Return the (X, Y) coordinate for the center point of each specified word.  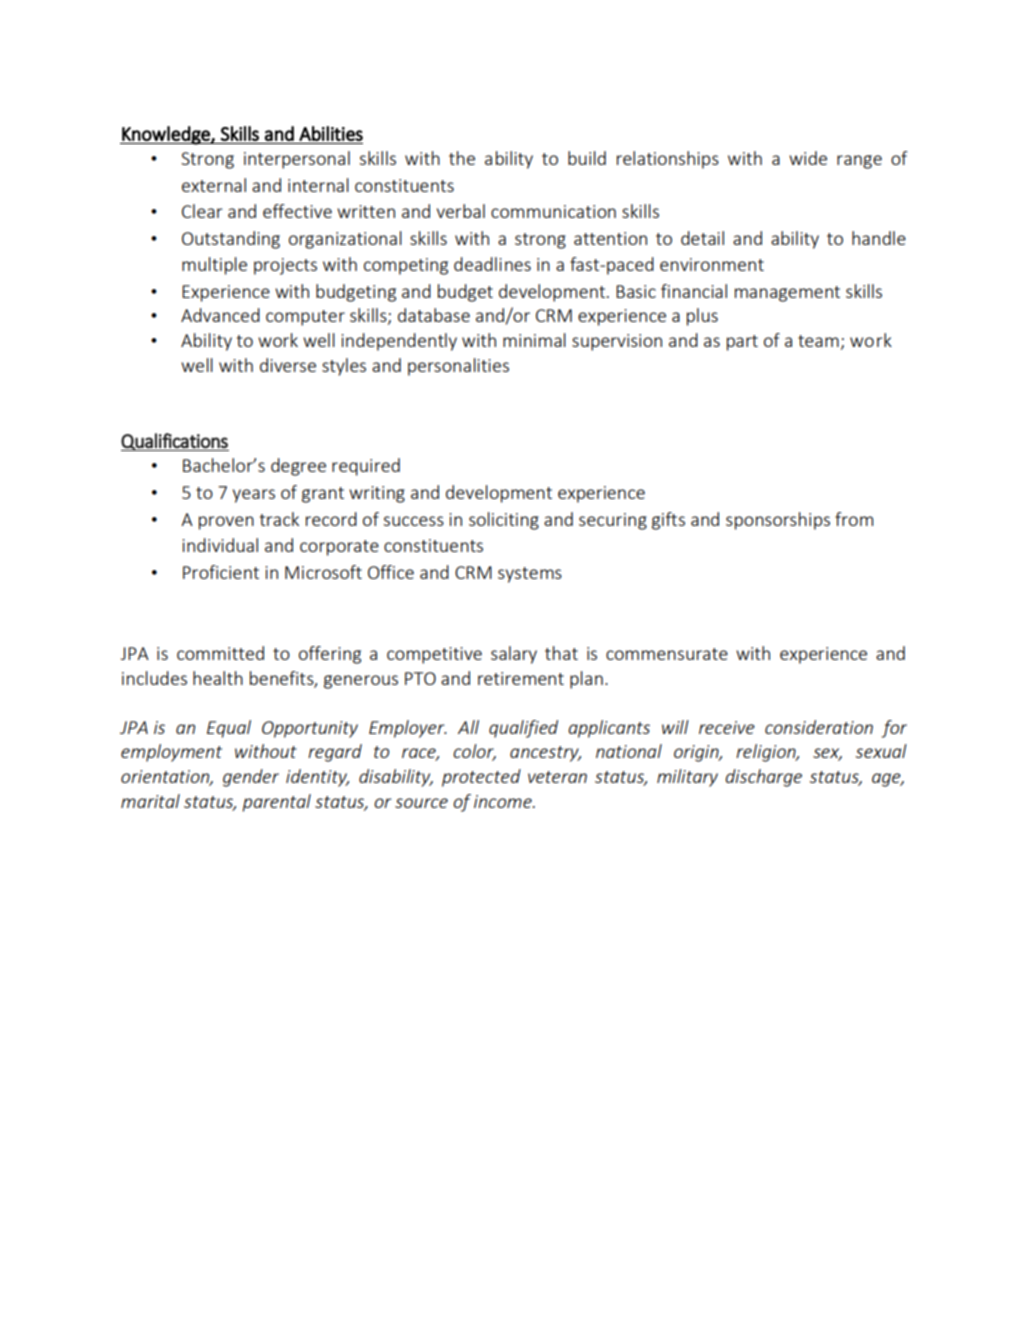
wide (808, 158)
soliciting (504, 521)
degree (298, 467)
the (462, 158)
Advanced (220, 315)
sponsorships (778, 521)
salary (514, 655)
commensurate (667, 654)
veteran (557, 777)
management (787, 294)
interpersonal (297, 160)
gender (251, 778)
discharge (763, 778)
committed (220, 653)
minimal (534, 340)
